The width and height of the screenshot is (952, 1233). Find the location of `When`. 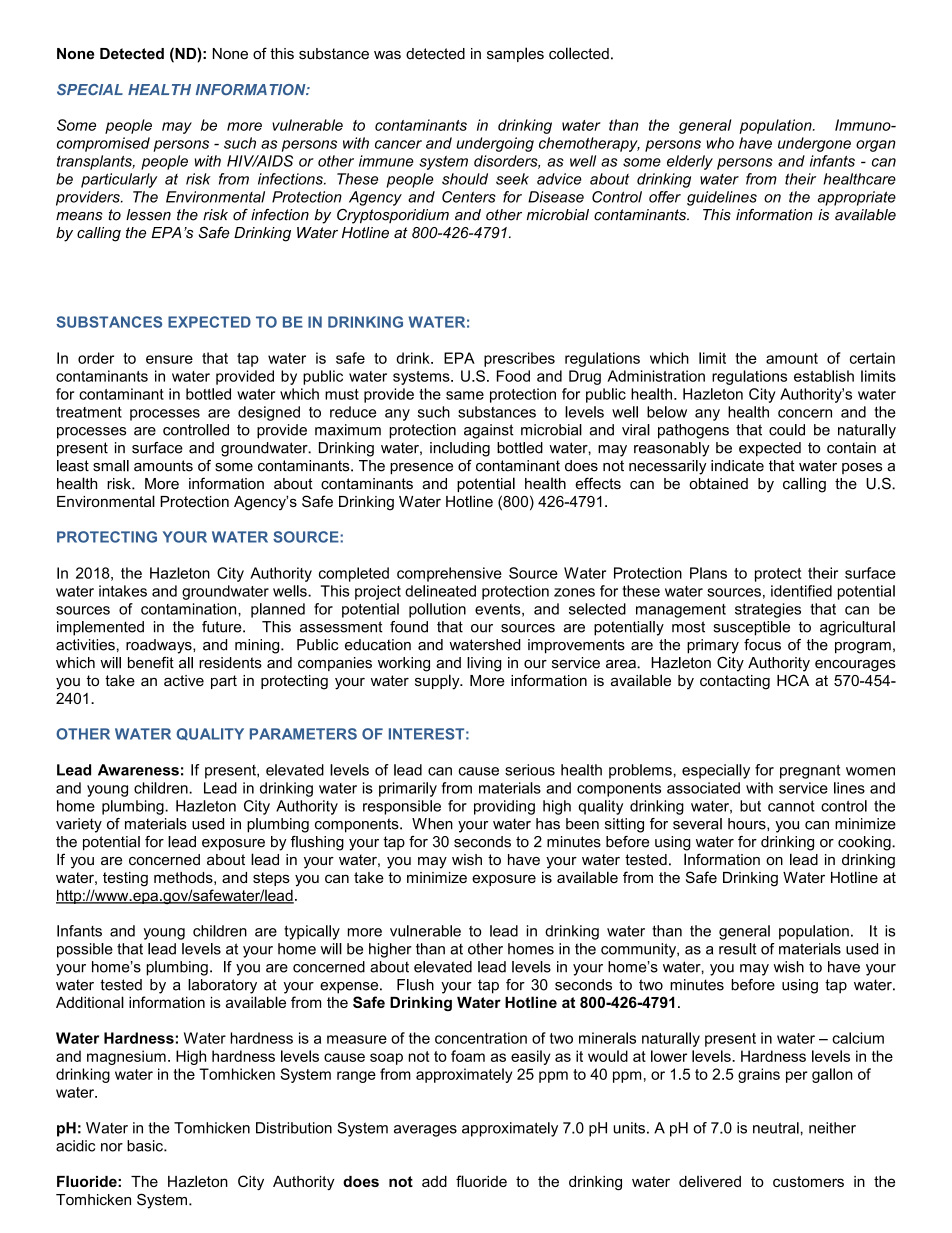

When is located at coordinates (432, 824).
